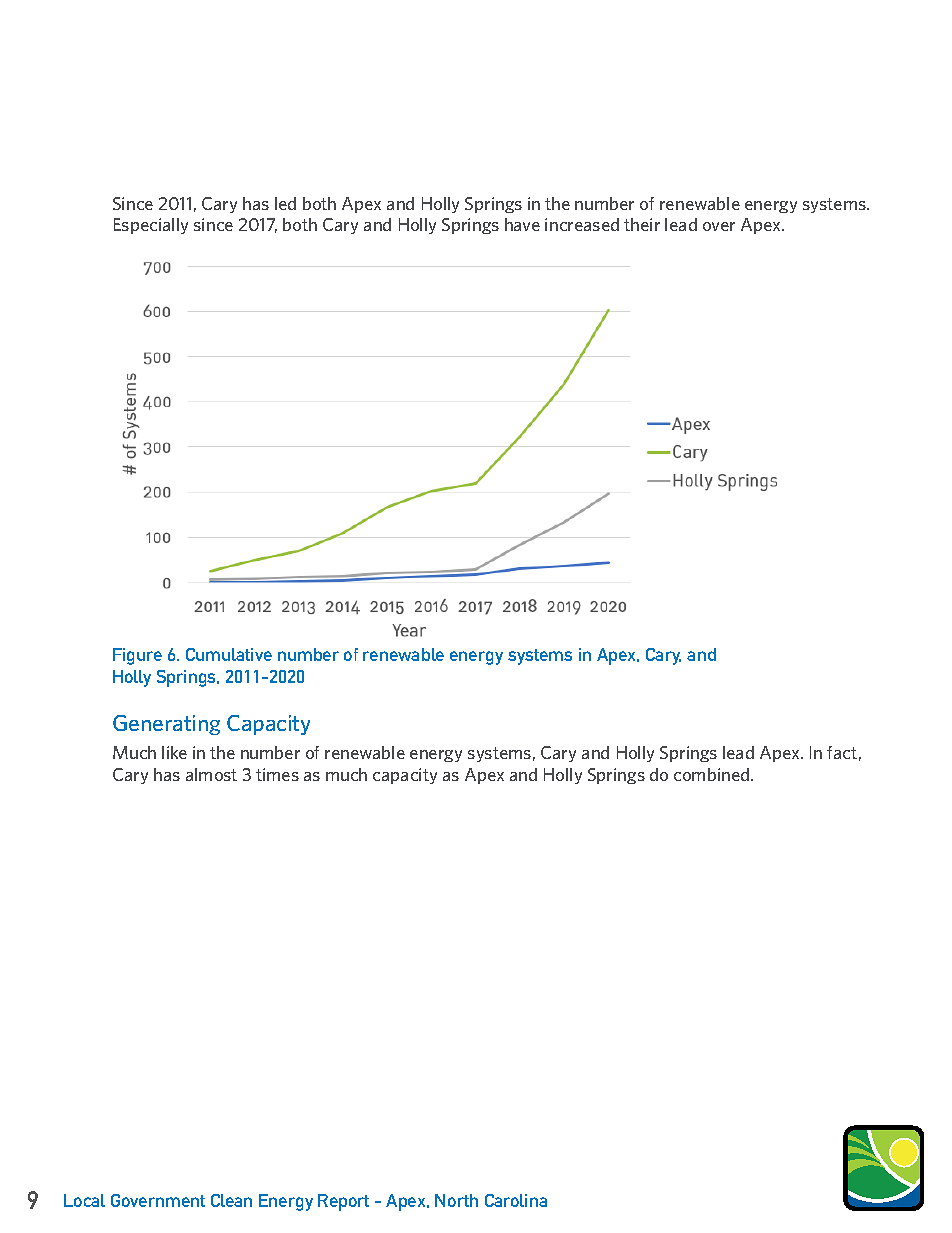 The height and width of the document is (1233, 952). What do you see at coordinates (285, 203) in the document?
I see `led` at bounding box center [285, 203].
